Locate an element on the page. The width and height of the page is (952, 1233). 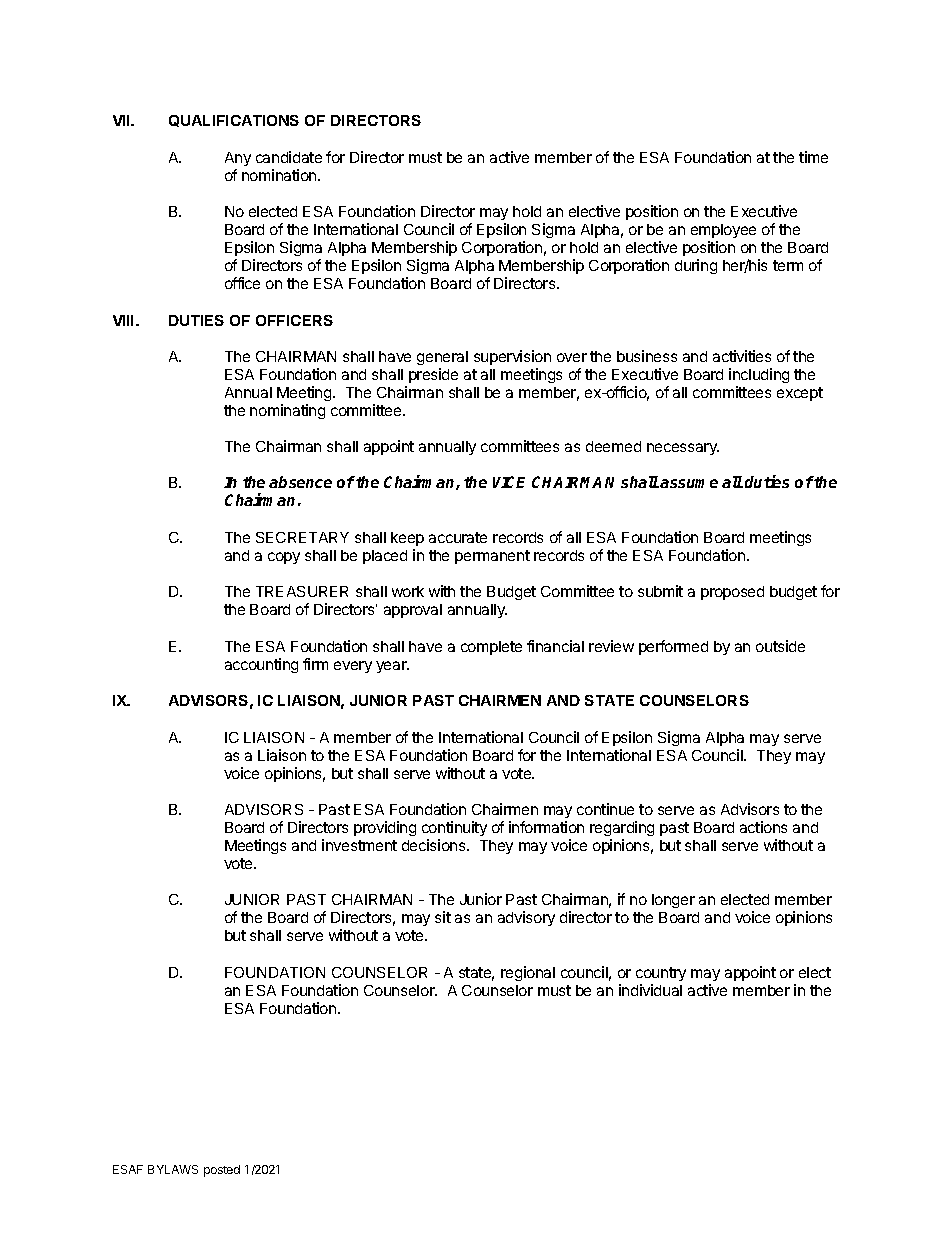
including is located at coordinates (759, 375).
